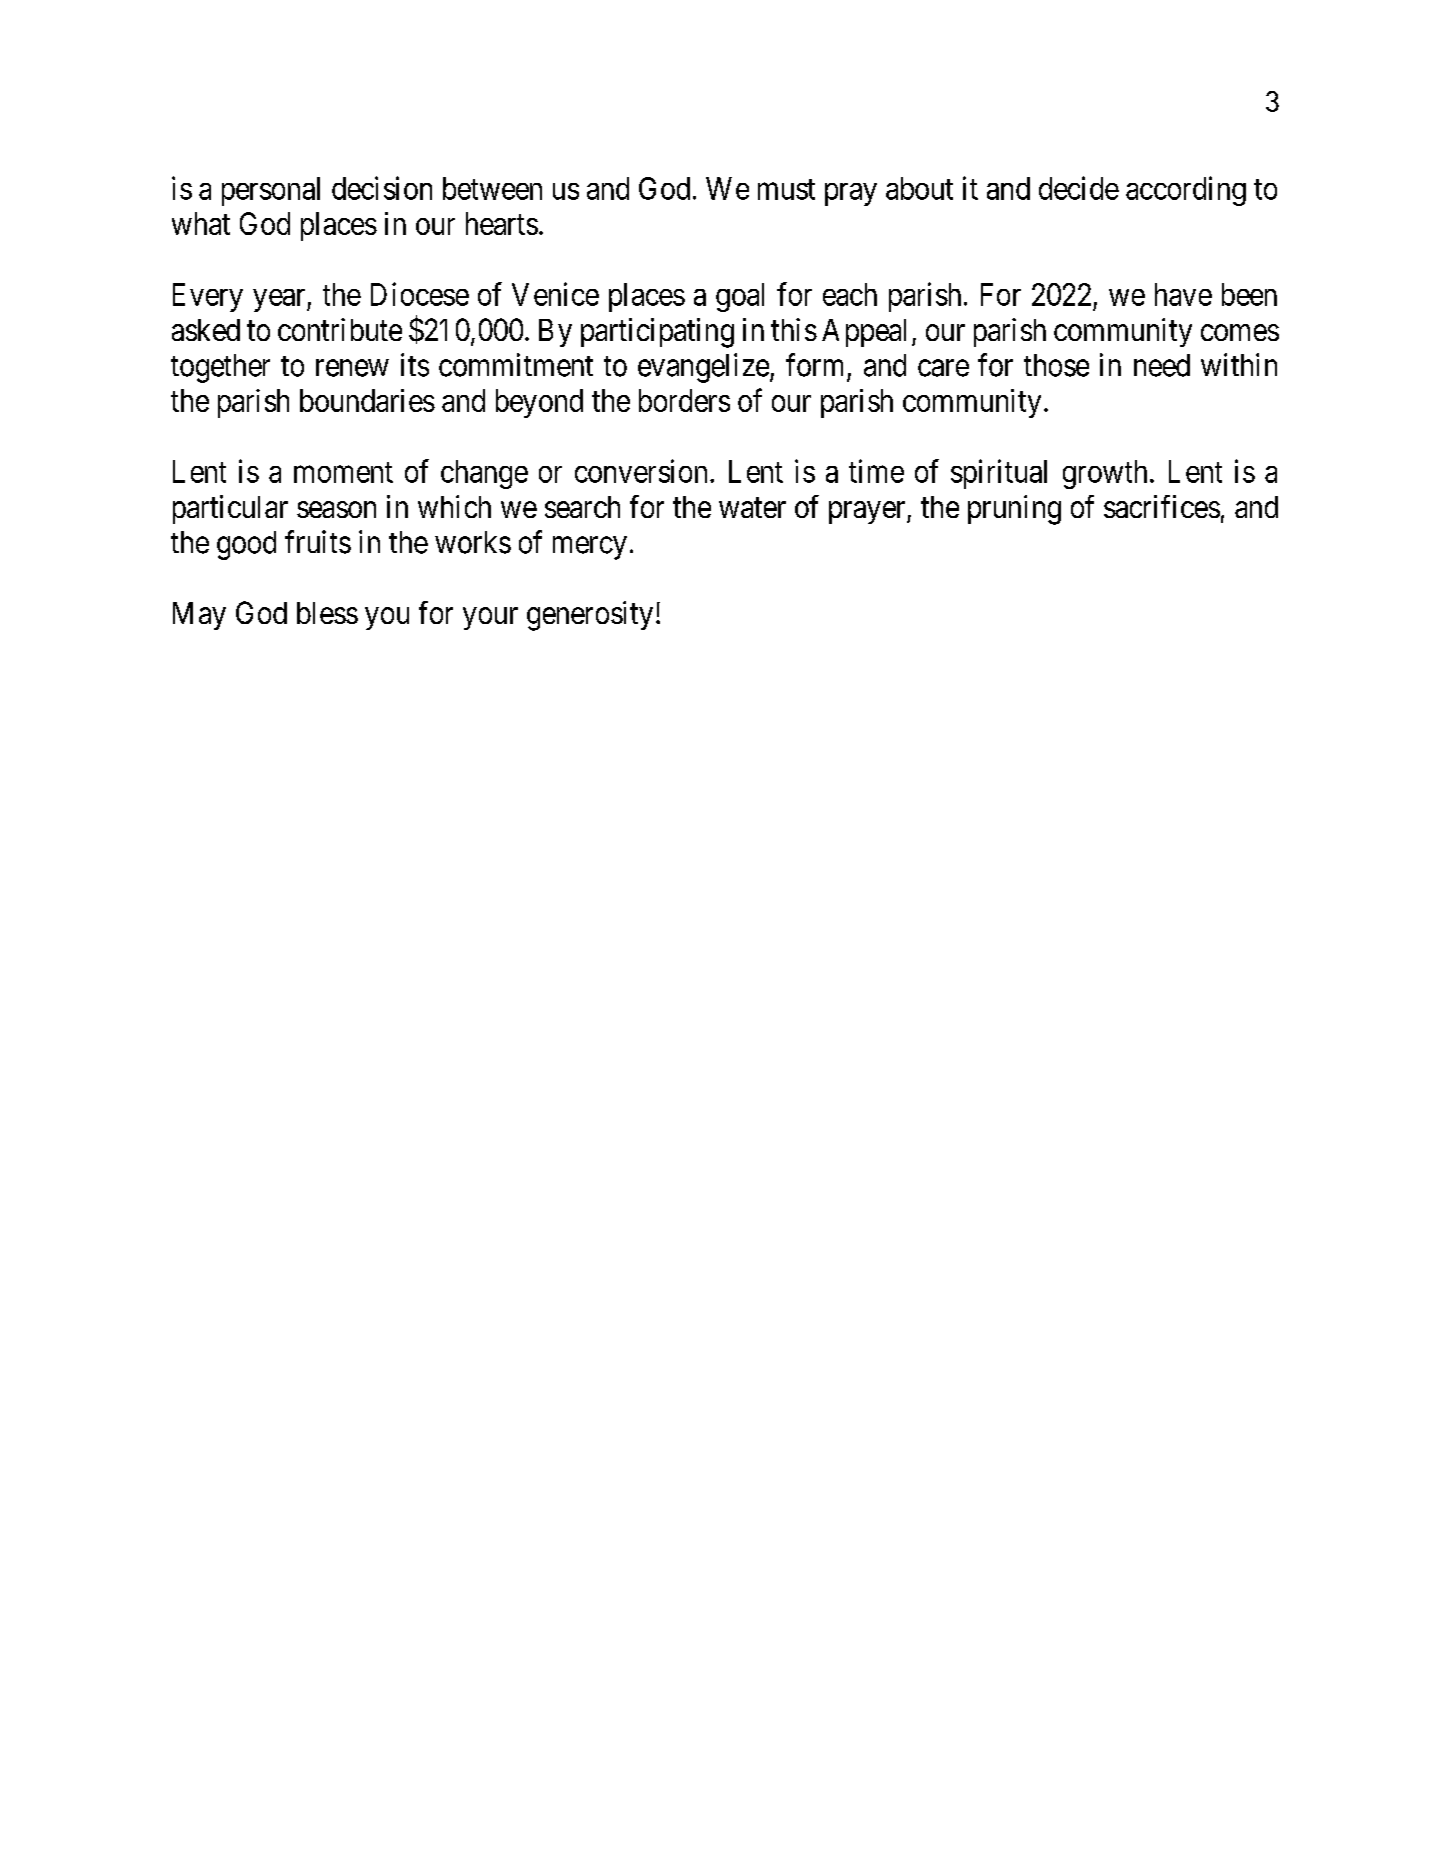  I want to click on decide, so click(1079, 188).
